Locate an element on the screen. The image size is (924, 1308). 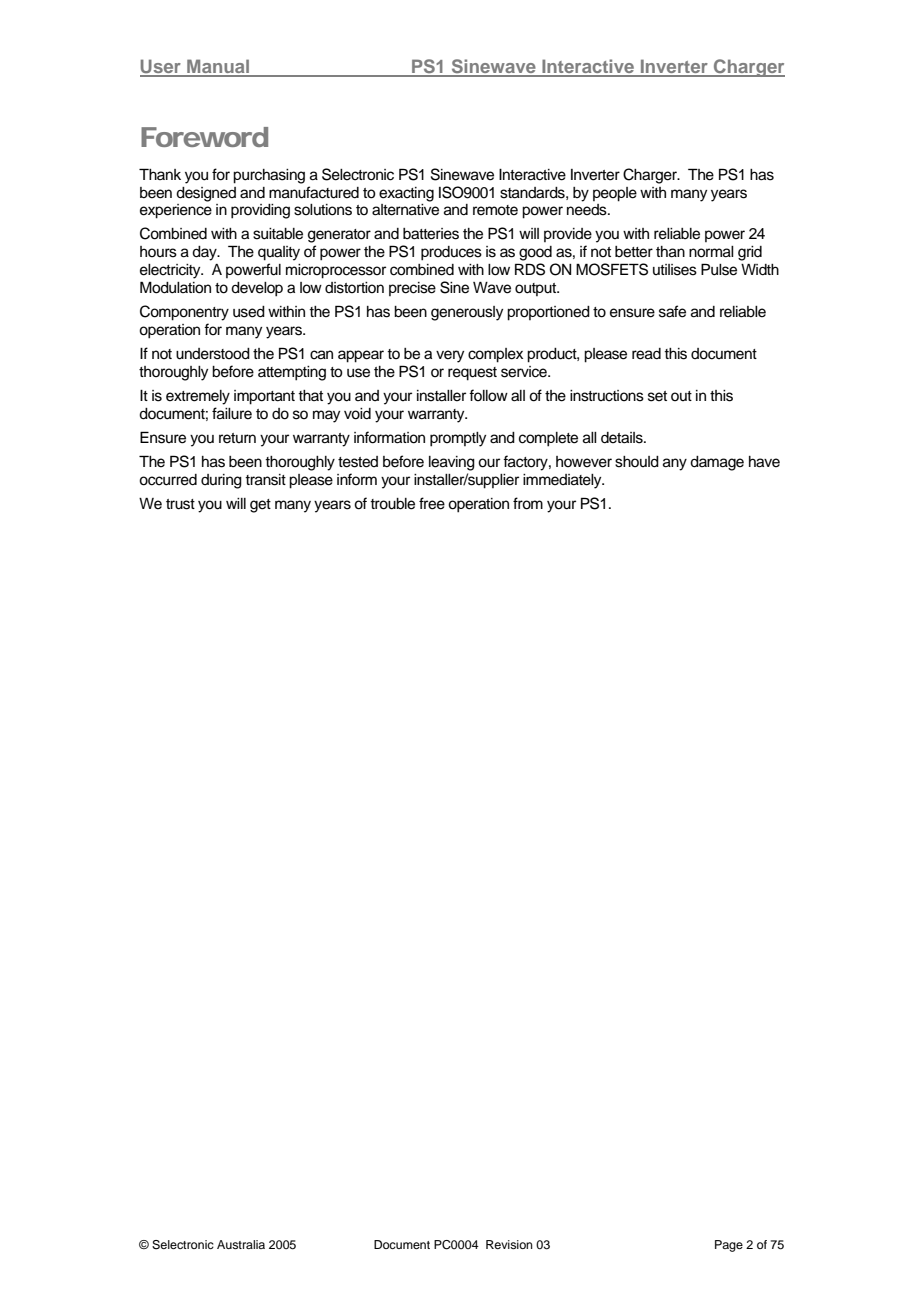
people is located at coordinates (615, 194).
